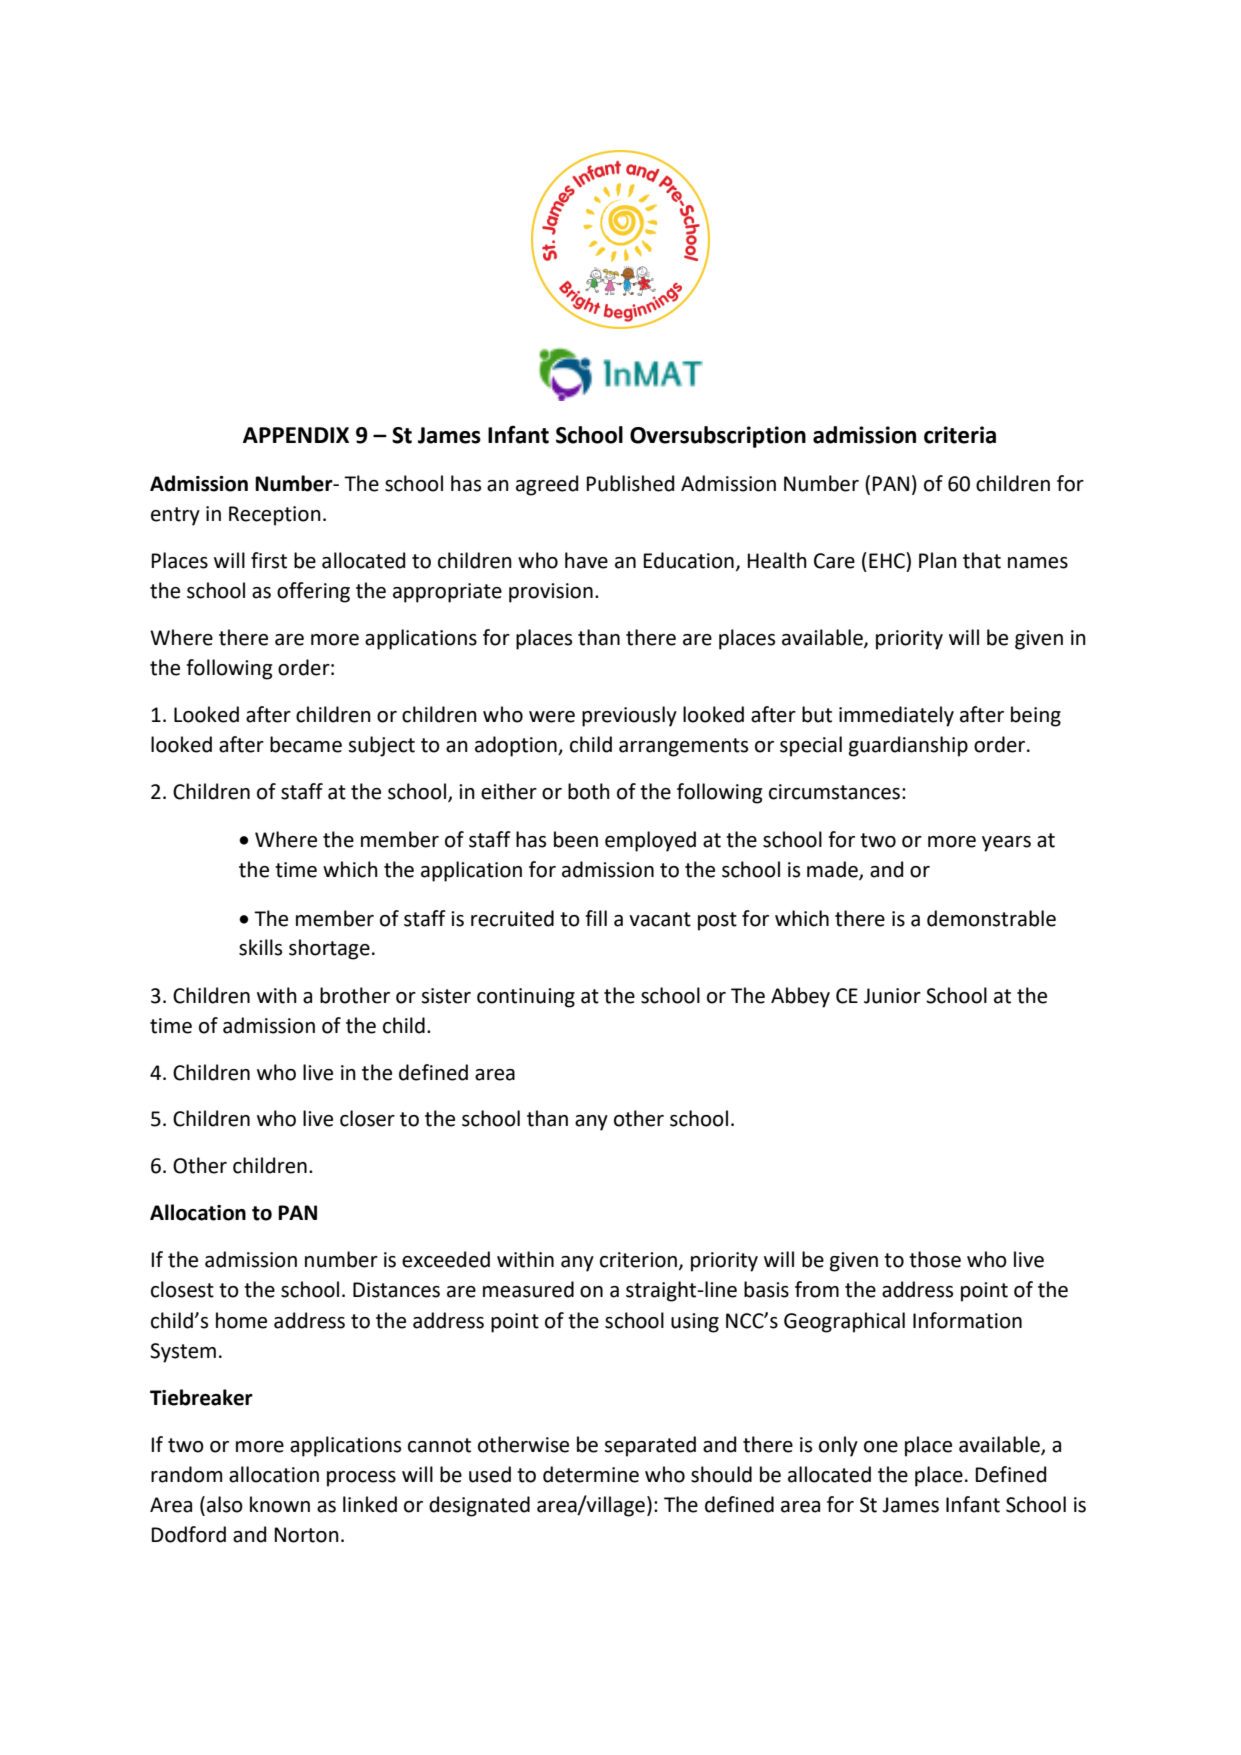  What do you see at coordinates (306, 744) in the document?
I see `became` at bounding box center [306, 744].
